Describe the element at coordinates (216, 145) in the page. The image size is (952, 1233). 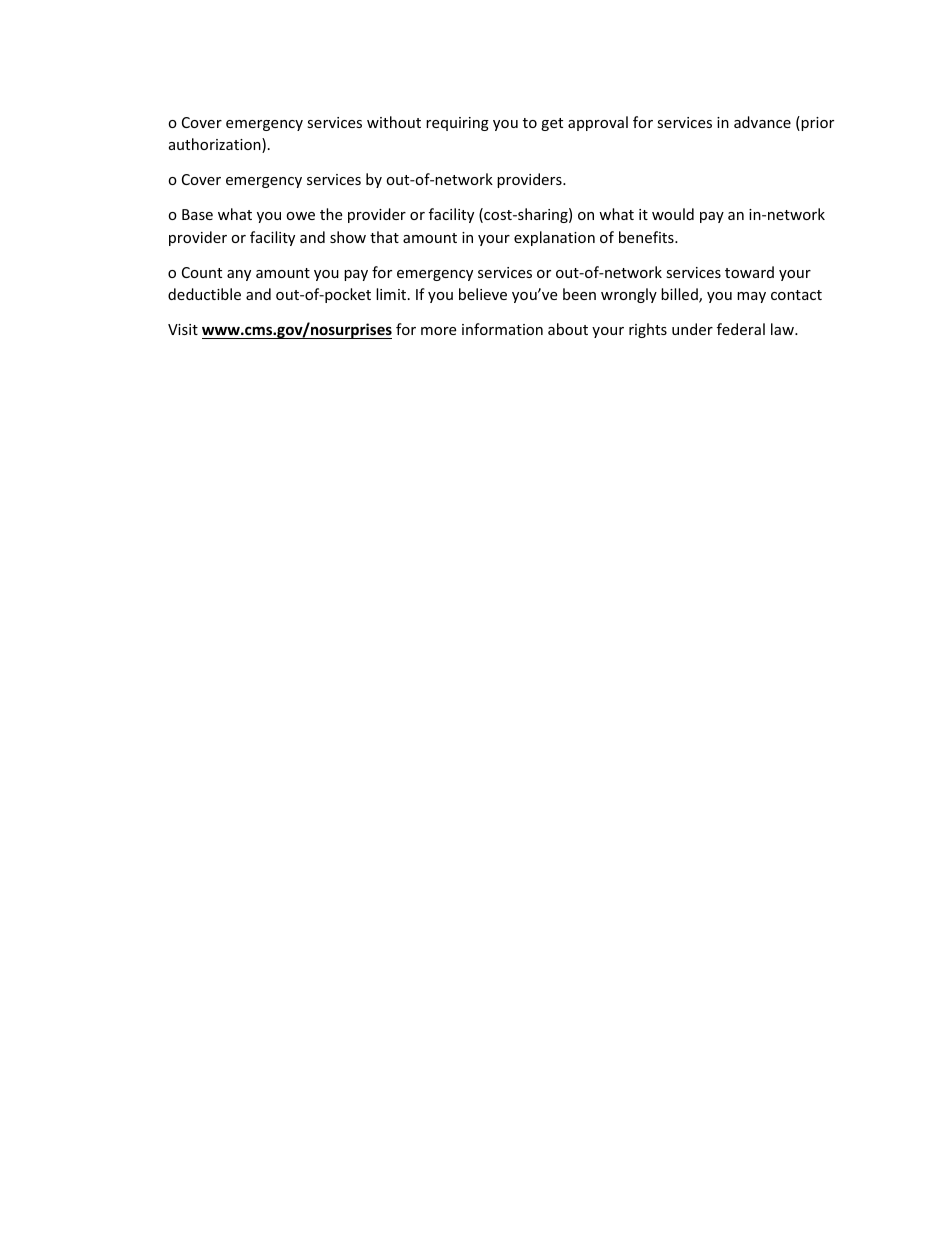
I see `authorization` at that location.
